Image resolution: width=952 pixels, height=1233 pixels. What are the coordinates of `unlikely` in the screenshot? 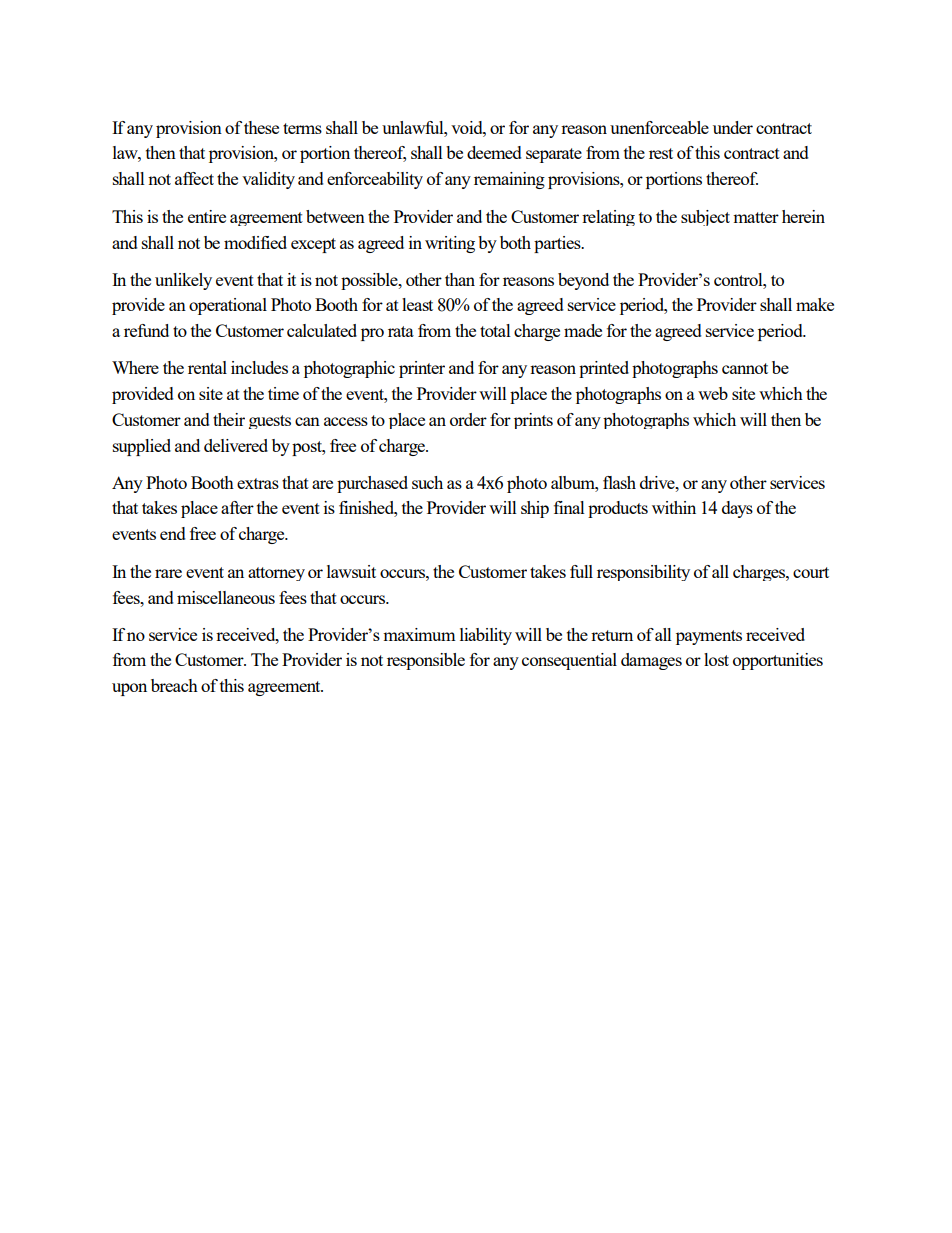 It's located at (183, 281).
